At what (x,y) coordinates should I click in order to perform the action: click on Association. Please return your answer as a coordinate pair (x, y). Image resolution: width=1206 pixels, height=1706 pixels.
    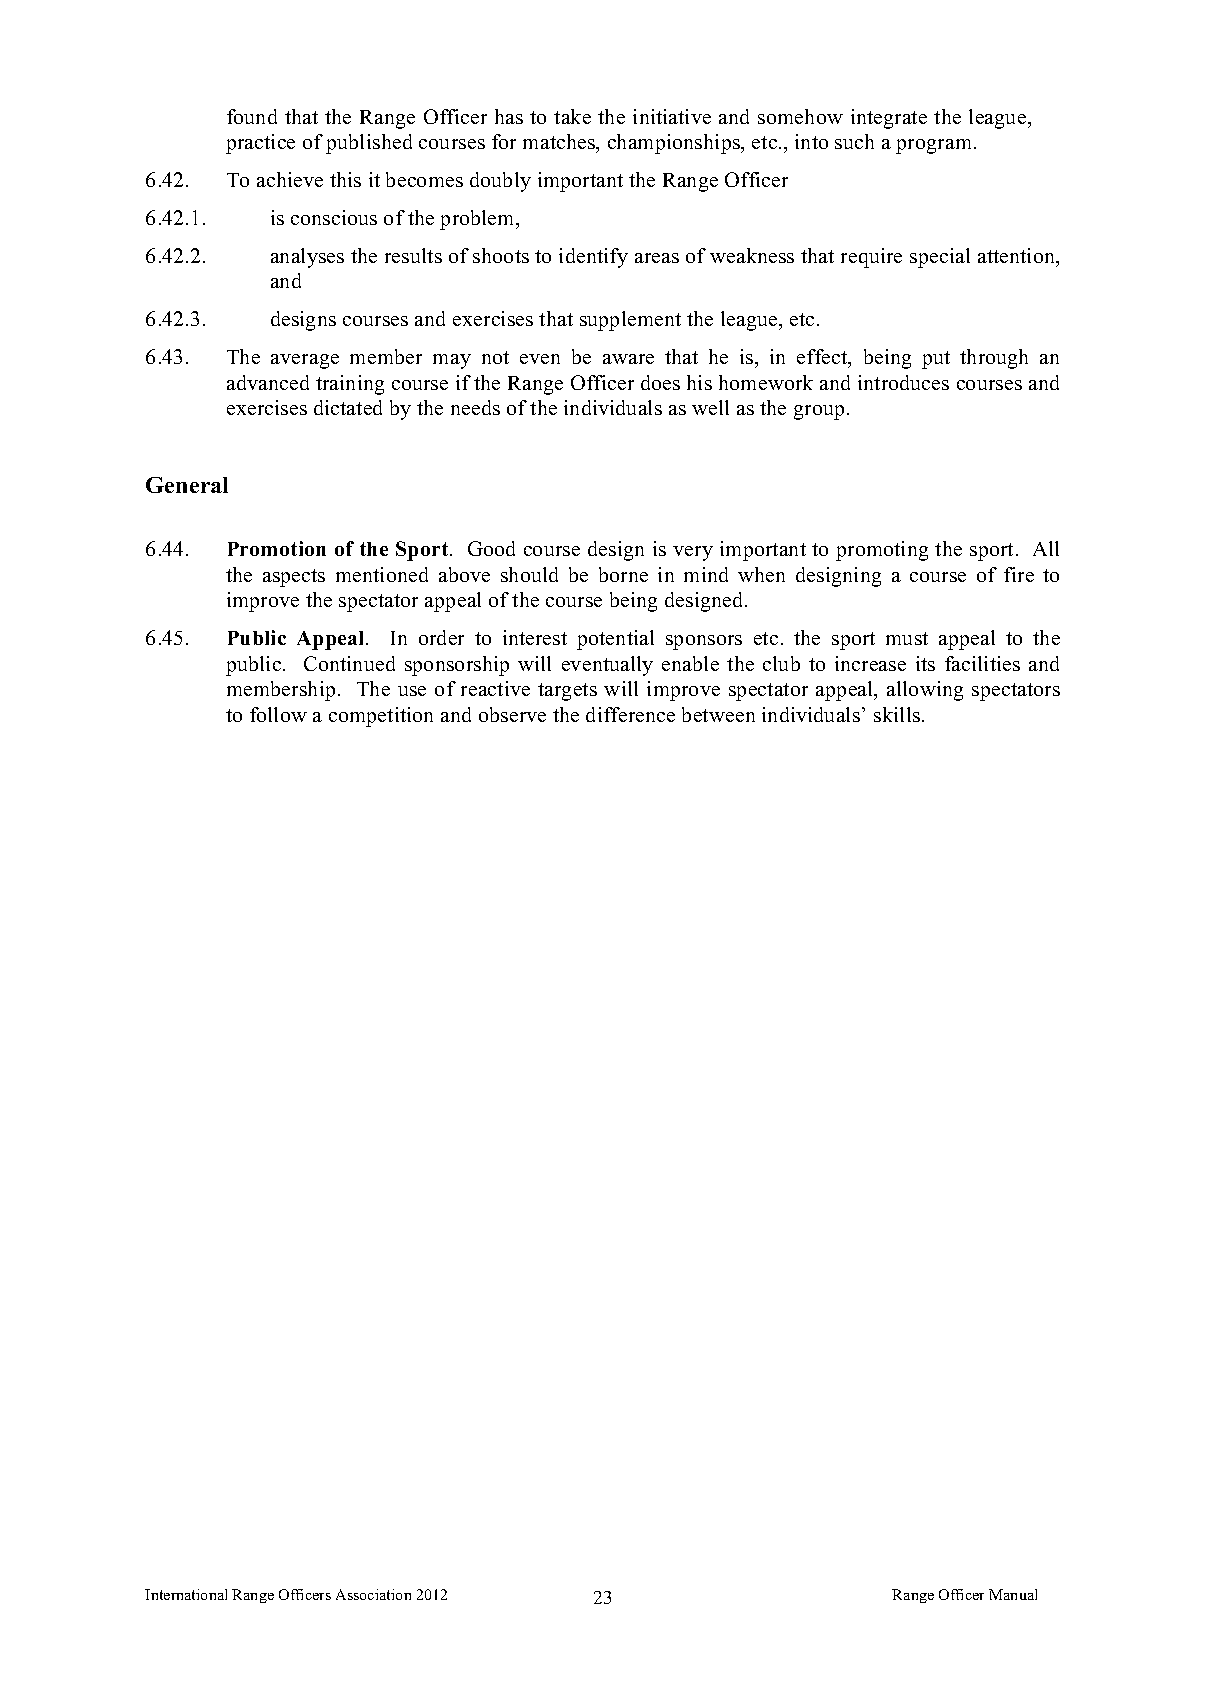
    Looking at the image, I should click on (373, 1594).
